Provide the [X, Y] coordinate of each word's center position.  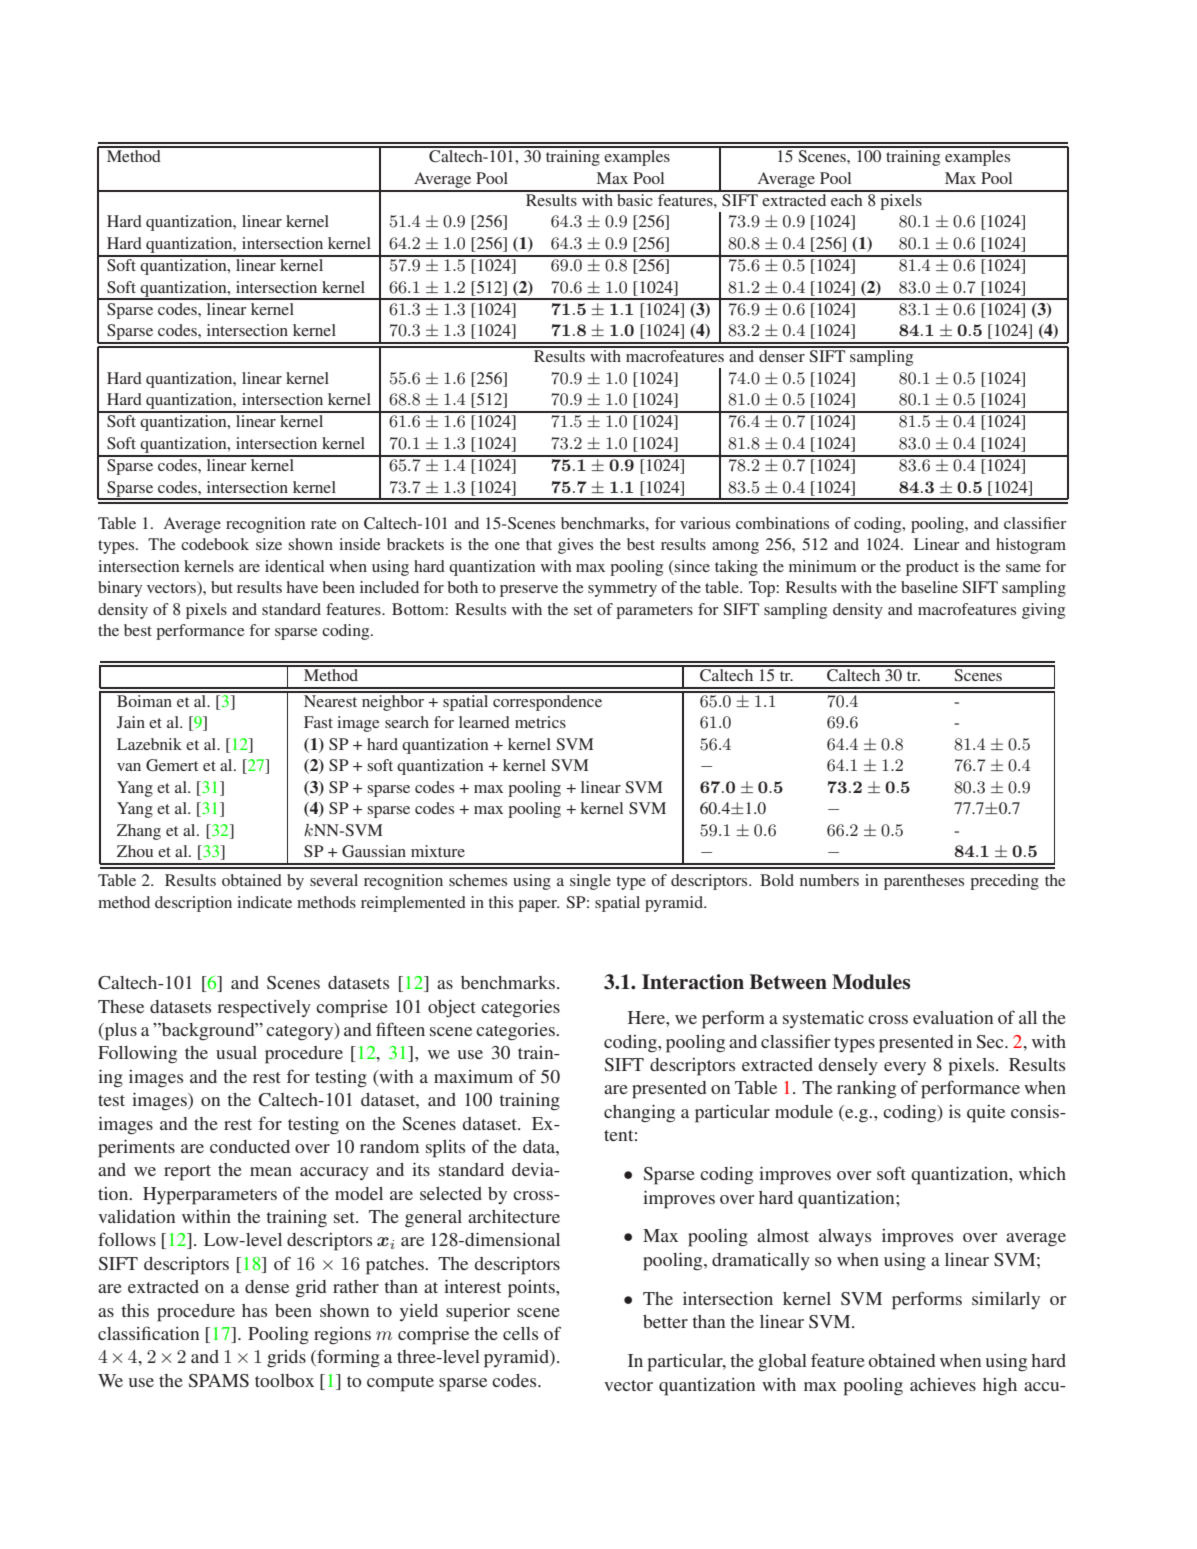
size [269, 544]
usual [236, 1052]
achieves [943, 1384]
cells [520, 1333]
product [932, 568]
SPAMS [219, 1381]
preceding [1004, 882]
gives [575, 546]
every [905, 1068]
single [590, 882]
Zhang [139, 832]
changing [639, 1113]
